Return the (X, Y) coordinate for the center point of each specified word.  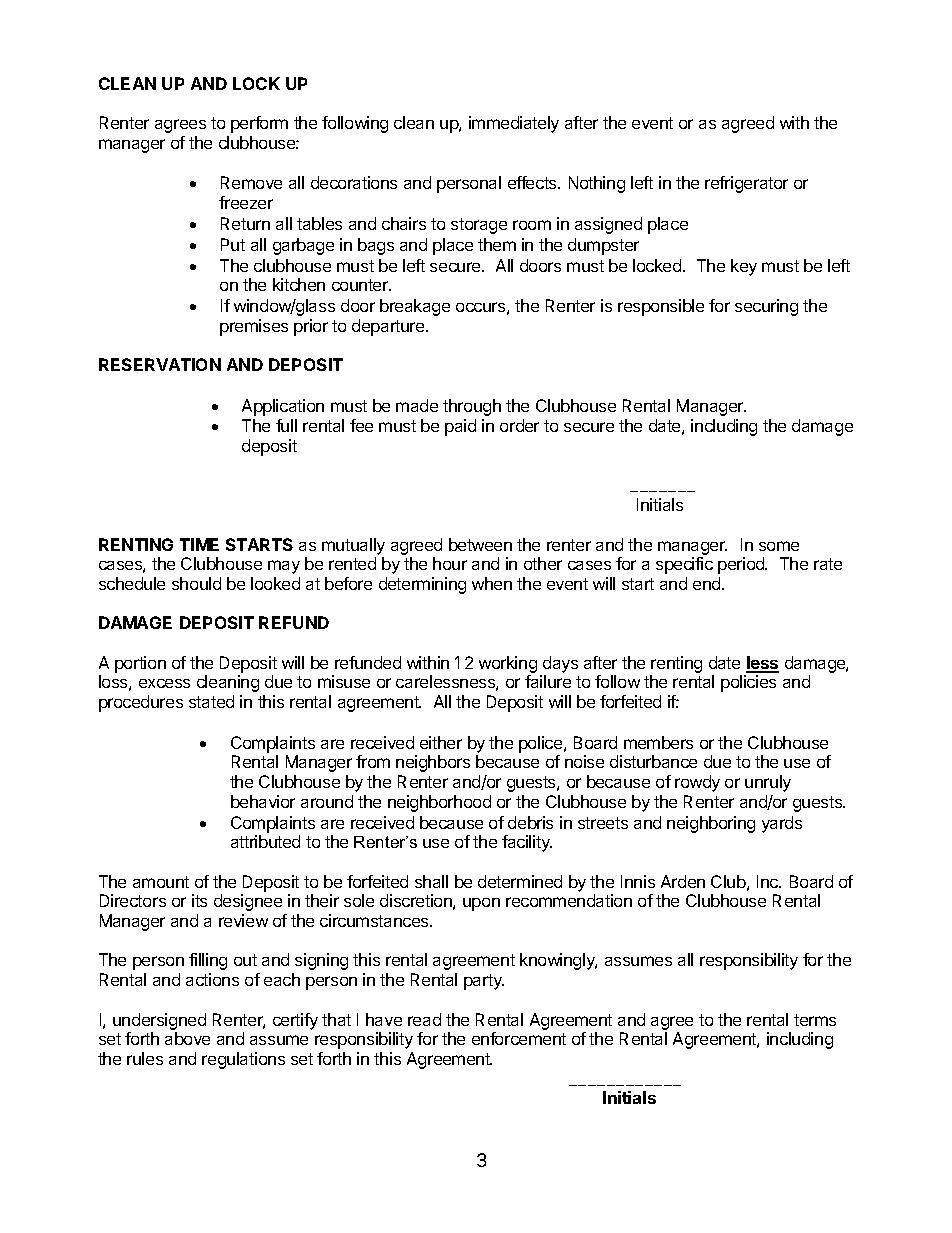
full (286, 425)
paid (460, 427)
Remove (251, 182)
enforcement (519, 1038)
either (441, 742)
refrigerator (746, 184)
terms (815, 1020)
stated (211, 701)
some (779, 546)
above (187, 1038)
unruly (768, 783)
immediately (514, 124)
